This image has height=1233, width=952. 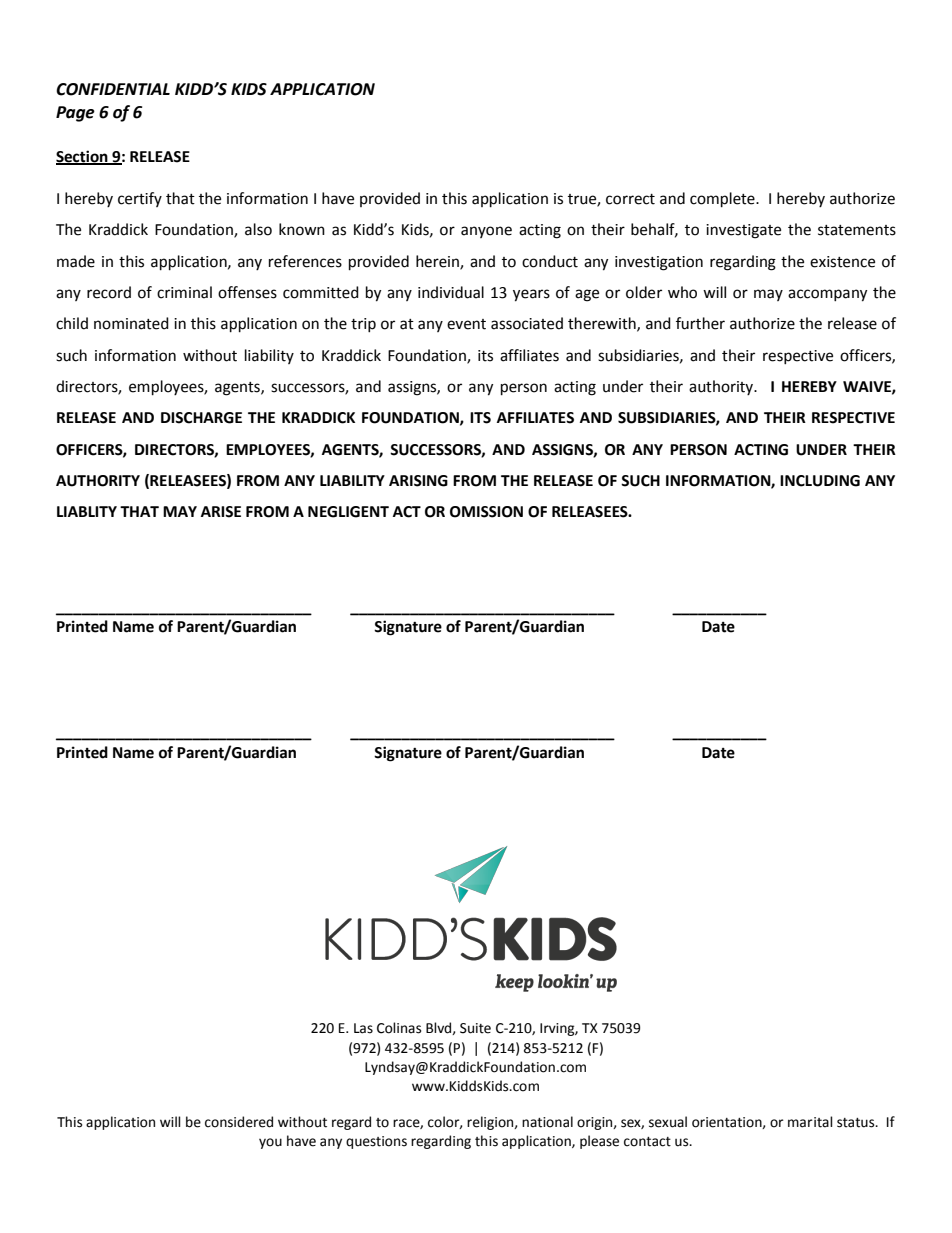 What do you see at coordinates (486, 512) in the image?
I see `OMISSION` at bounding box center [486, 512].
